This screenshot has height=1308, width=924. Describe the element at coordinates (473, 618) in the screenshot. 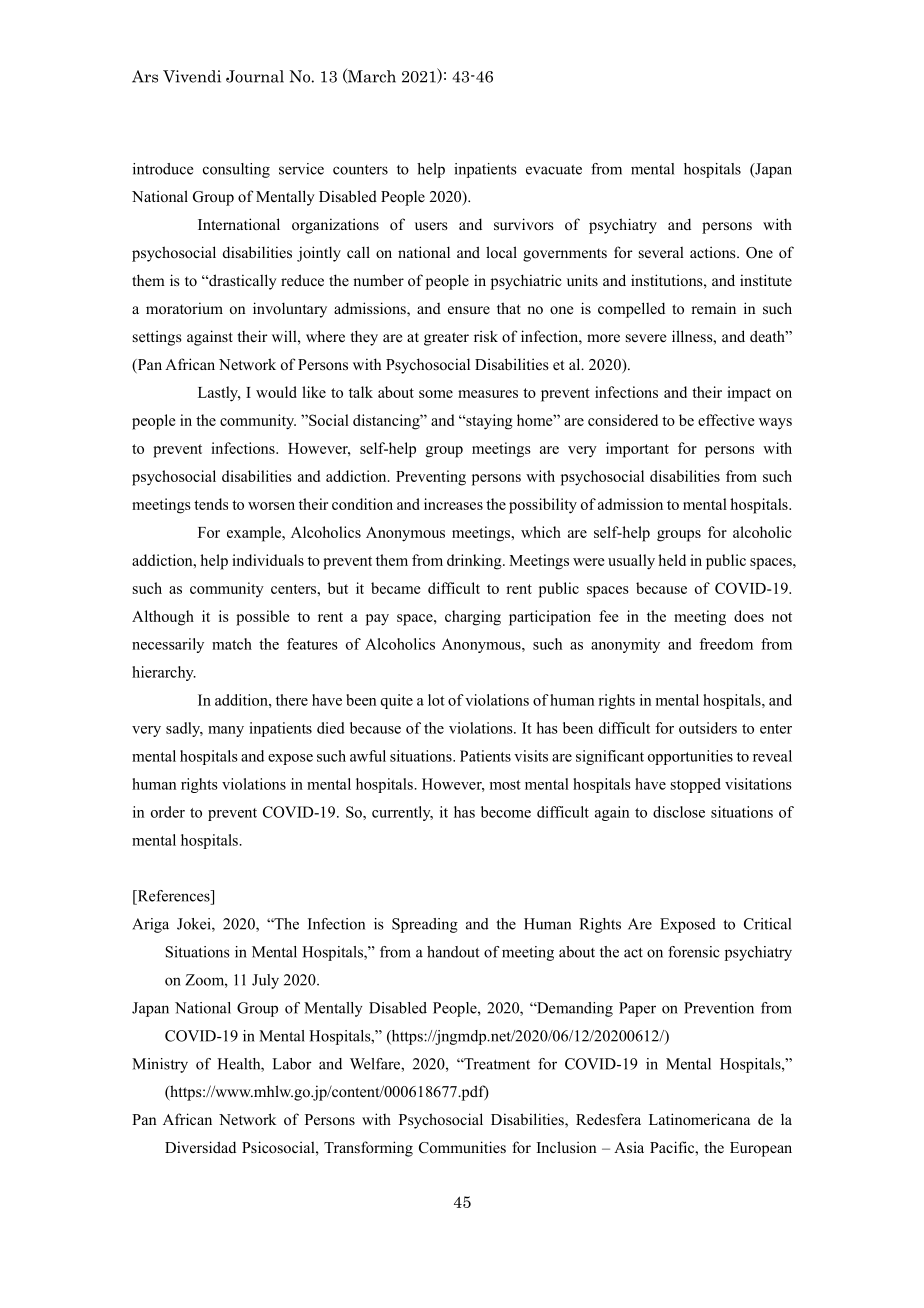

I see `charging` at that location.
